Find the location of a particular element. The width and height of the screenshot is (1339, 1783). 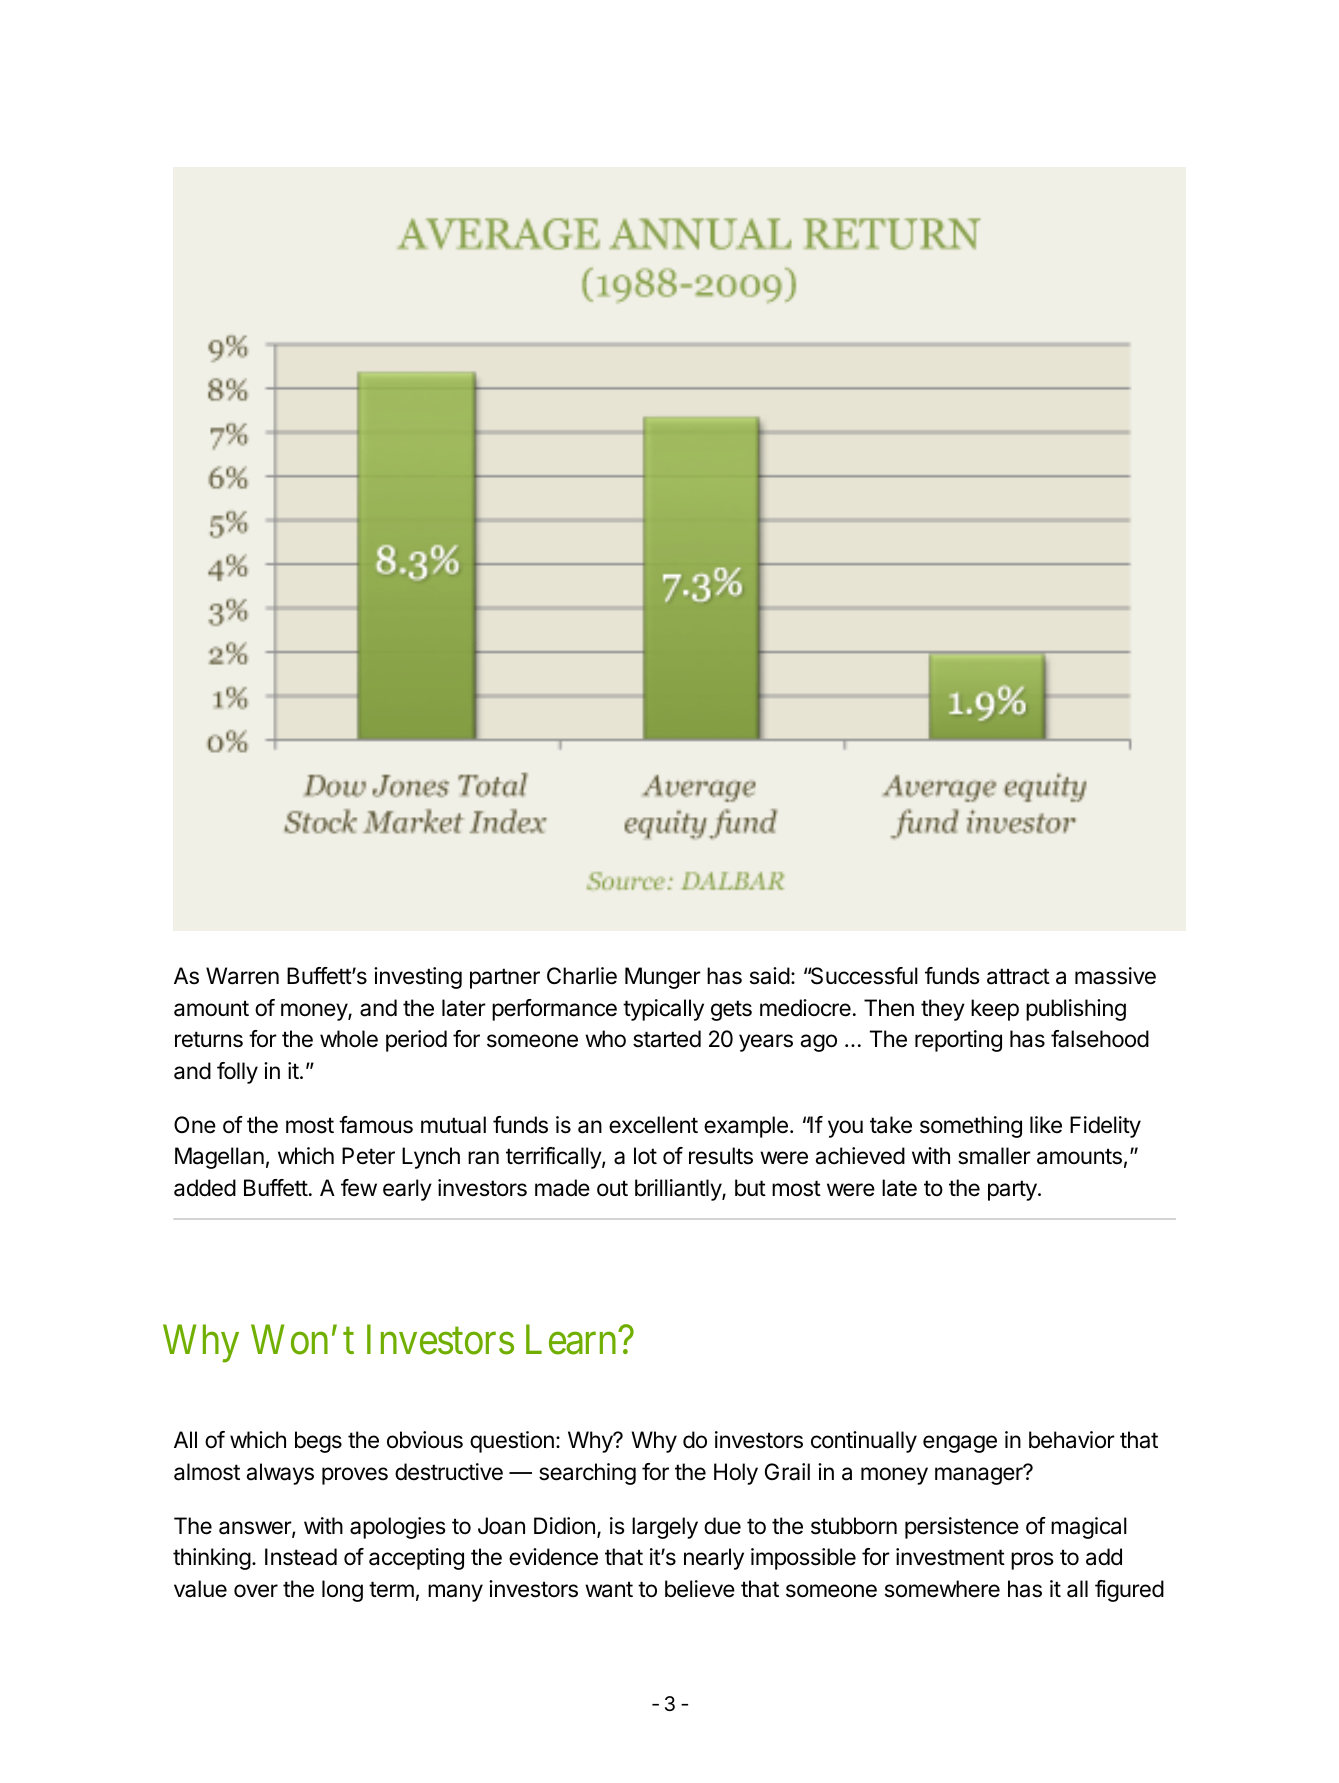

Instead is located at coordinates (301, 1557).
